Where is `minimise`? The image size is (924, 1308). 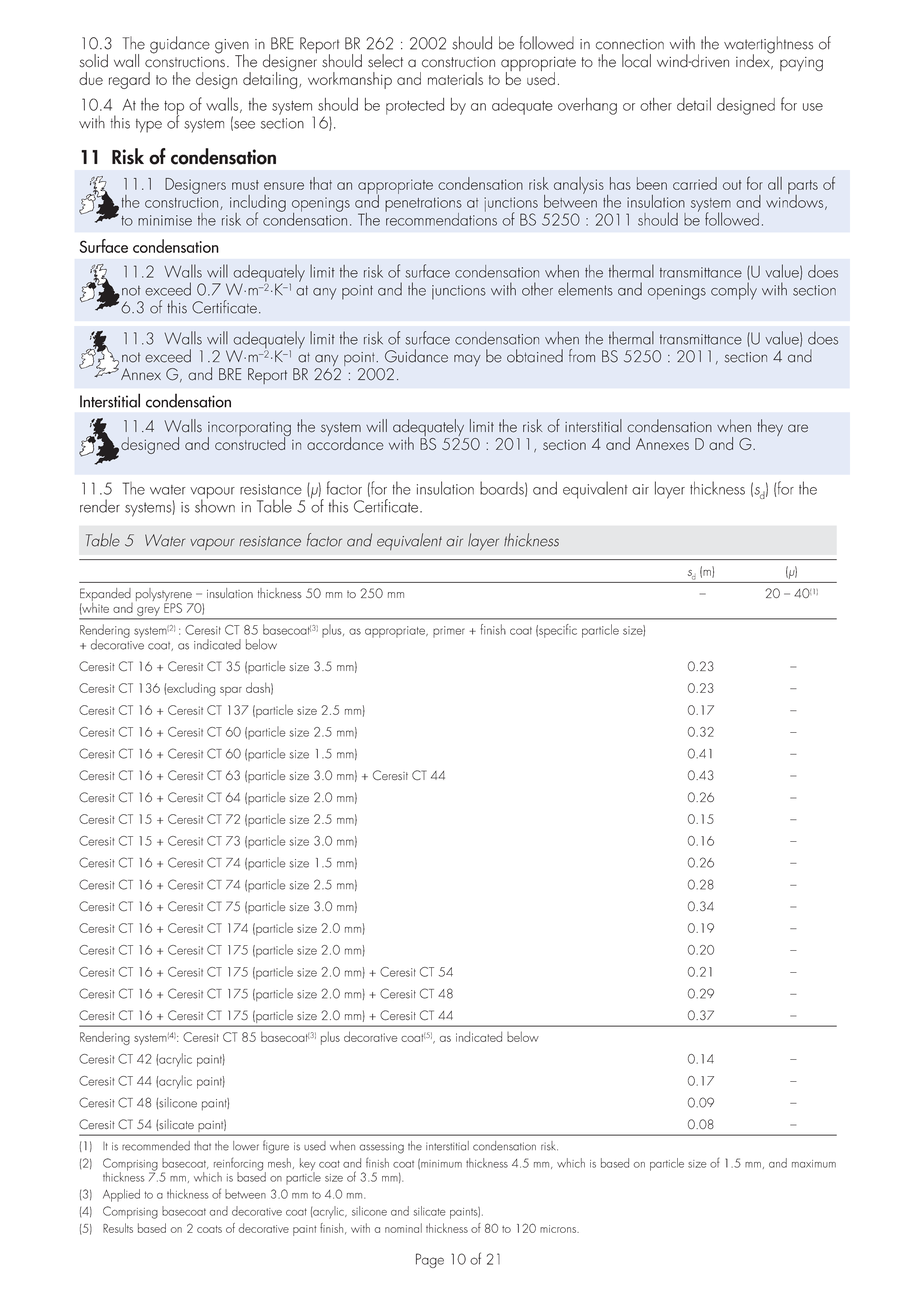
minimise is located at coordinates (165, 220).
